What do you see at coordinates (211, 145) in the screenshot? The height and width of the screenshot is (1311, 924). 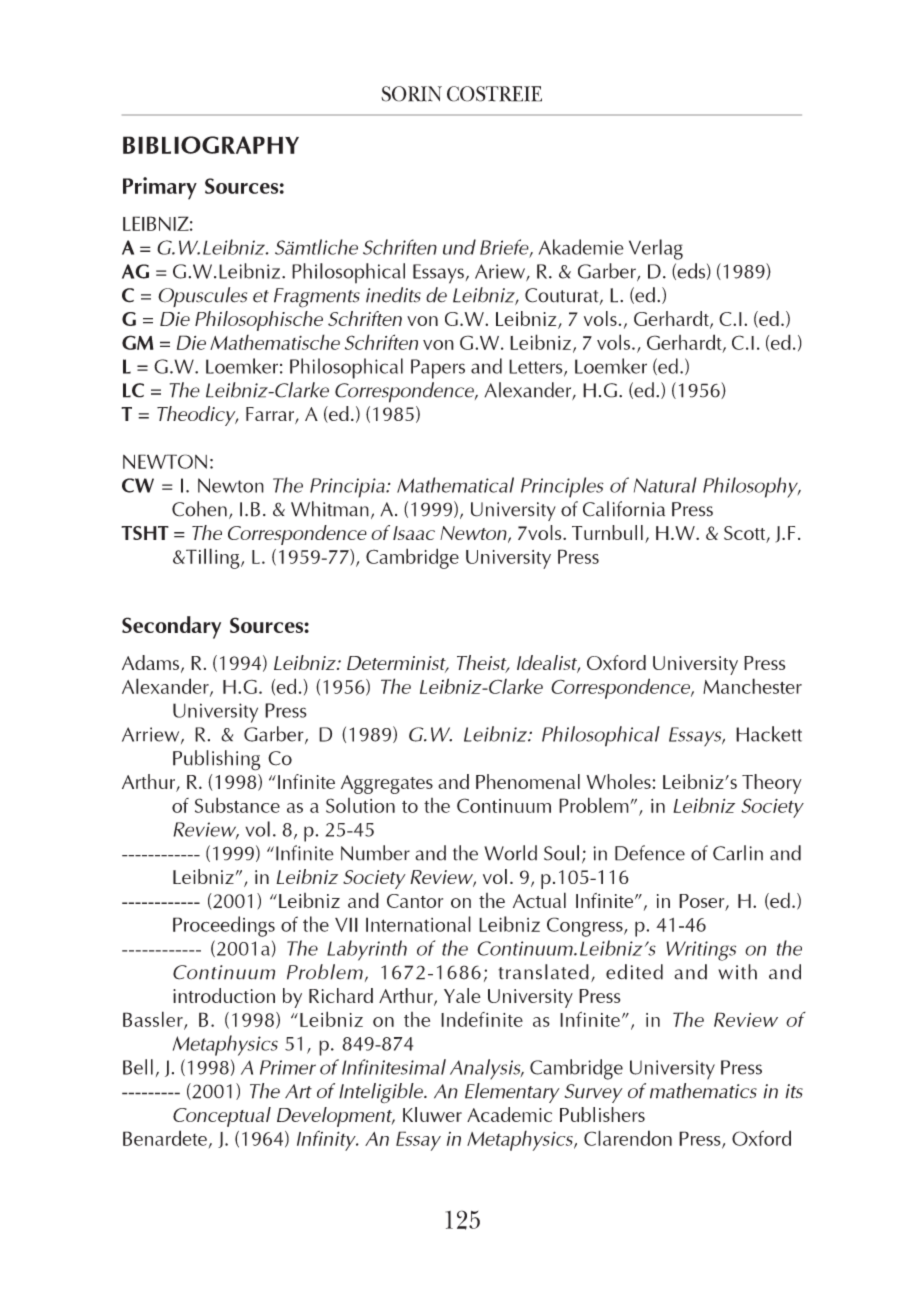 I see `BIBLIOGRAPHY` at bounding box center [211, 145].
